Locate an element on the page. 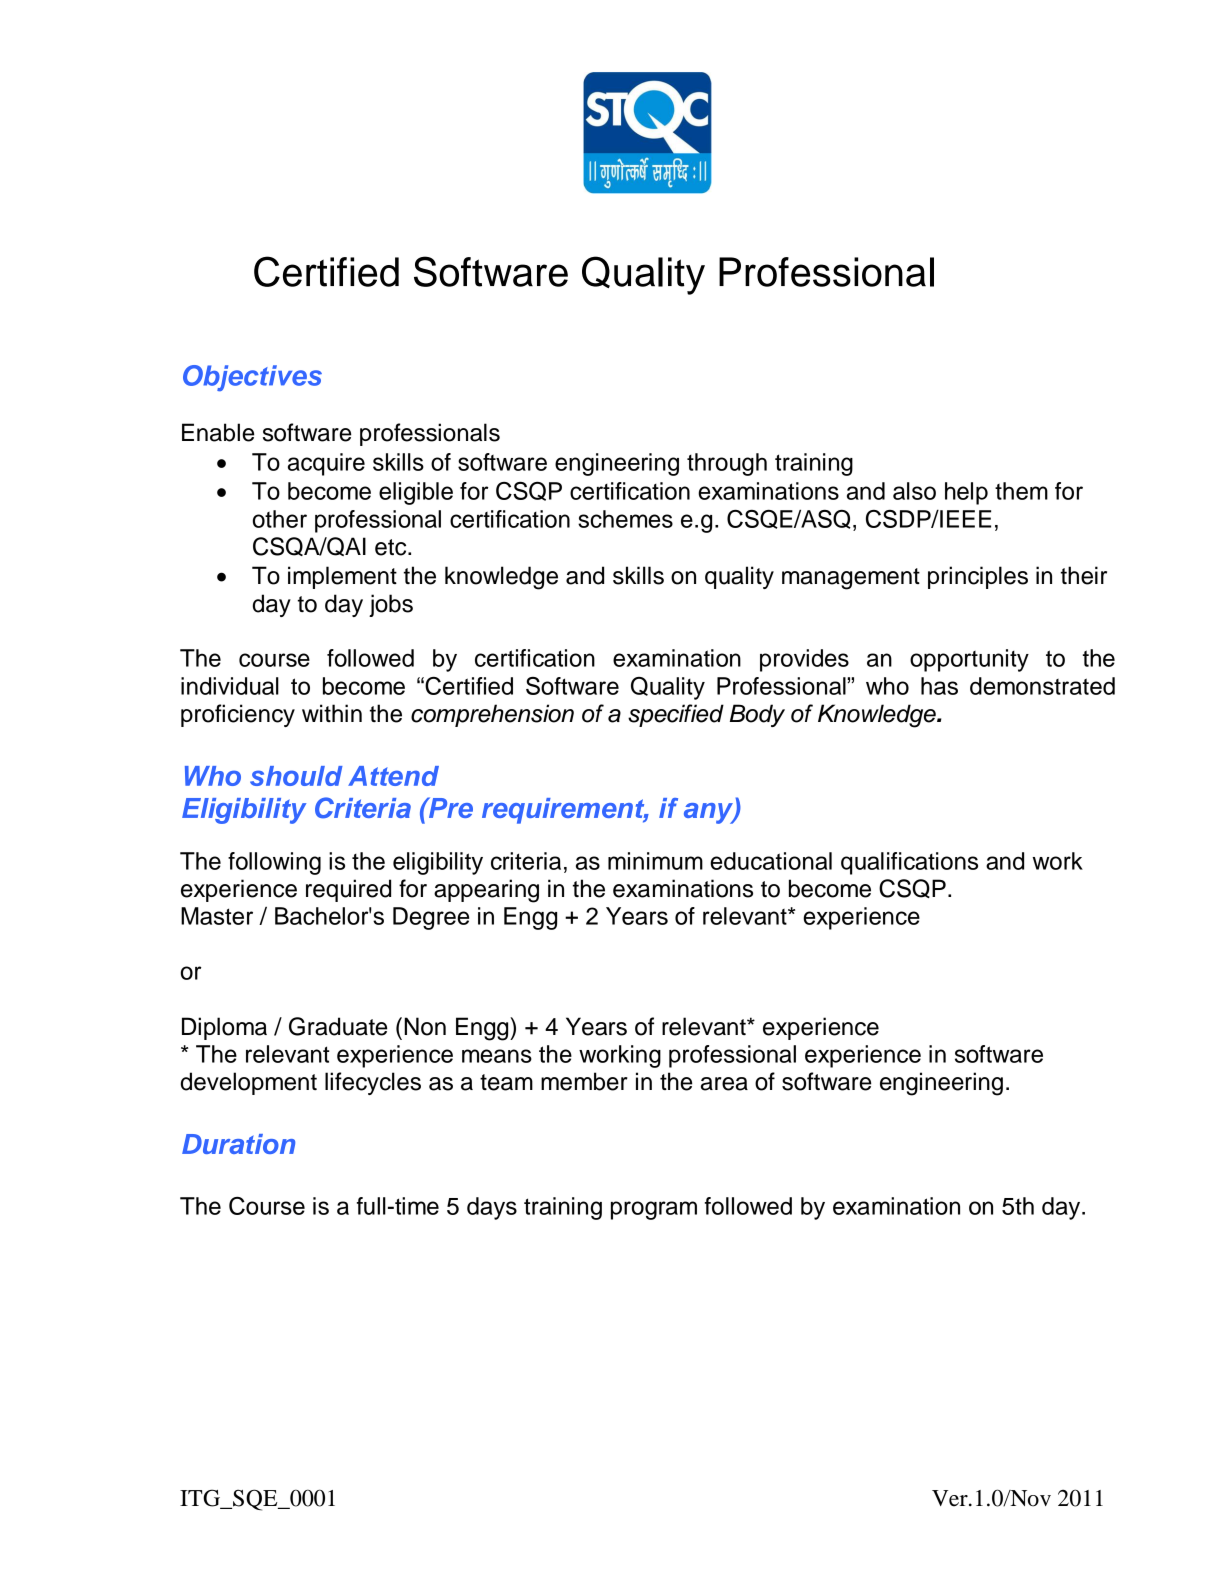 Image resolution: width=1224 pixels, height=1584 pixels. should is located at coordinates (296, 776).
